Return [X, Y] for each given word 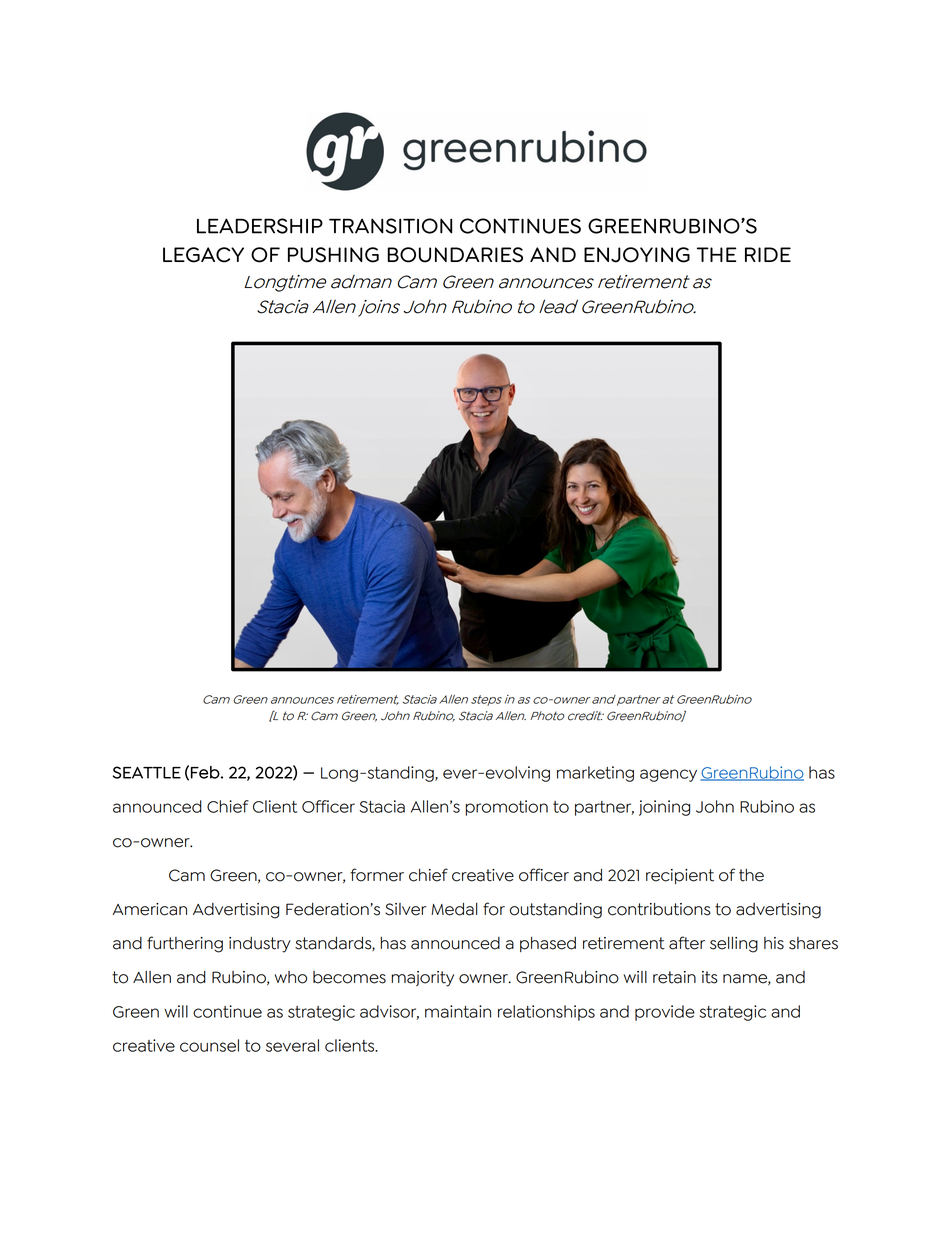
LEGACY [203, 255]
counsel [209, 1045]
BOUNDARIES [455, 255]
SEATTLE [147, 772]
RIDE [768, 254]
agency [668, 775]
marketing [595, 774]
